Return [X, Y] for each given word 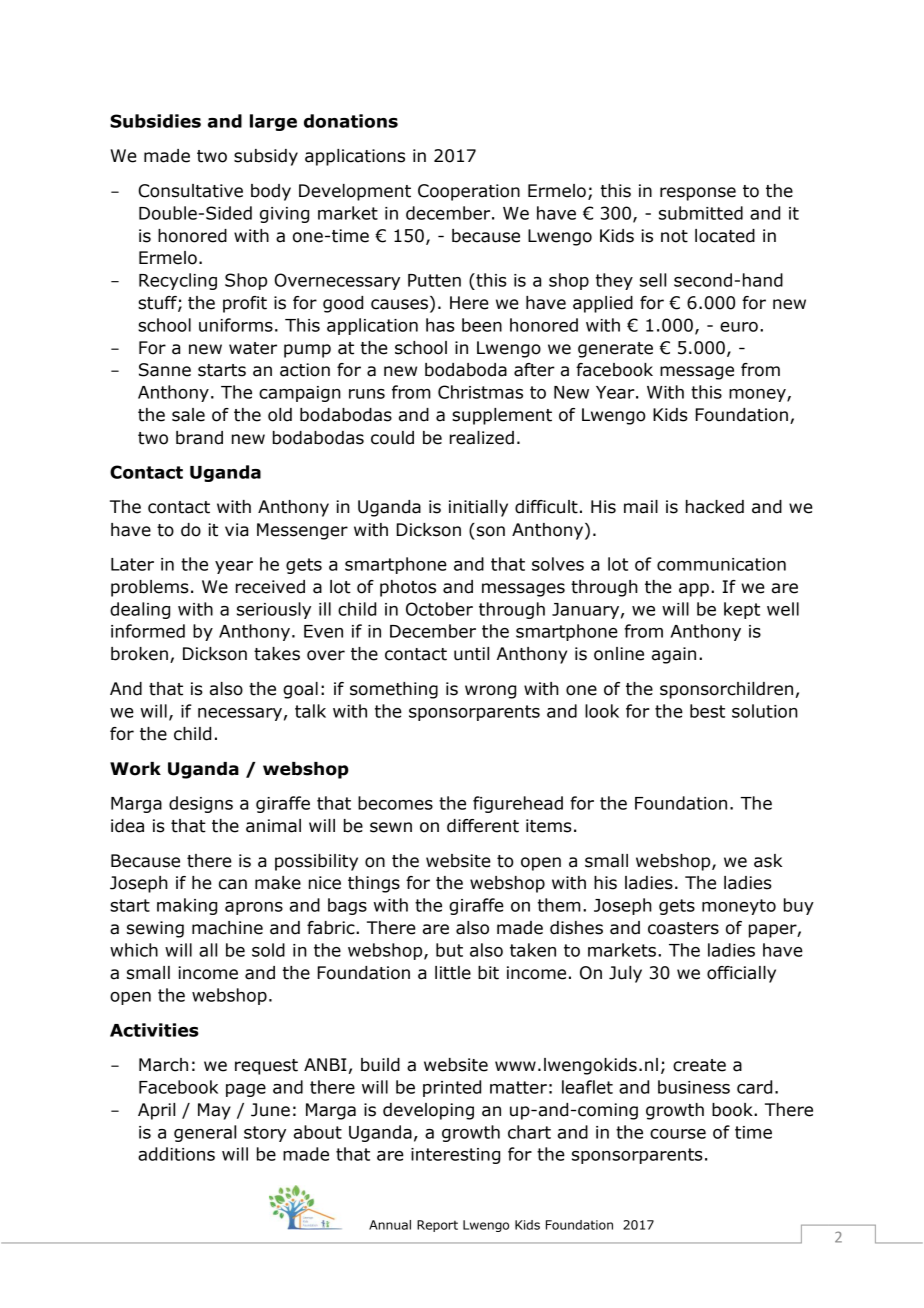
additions [176, 1154]
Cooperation [469, 192]
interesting [455, 1156]
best [707, 711]
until [471, 654]
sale [188, 415]
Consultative [190, 191]
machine [227, 928]
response [698, 194]
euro [739, 327]
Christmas [480, 392]
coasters [683, 928]
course [678, 1134]
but [449, 950]
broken [139, 654]
